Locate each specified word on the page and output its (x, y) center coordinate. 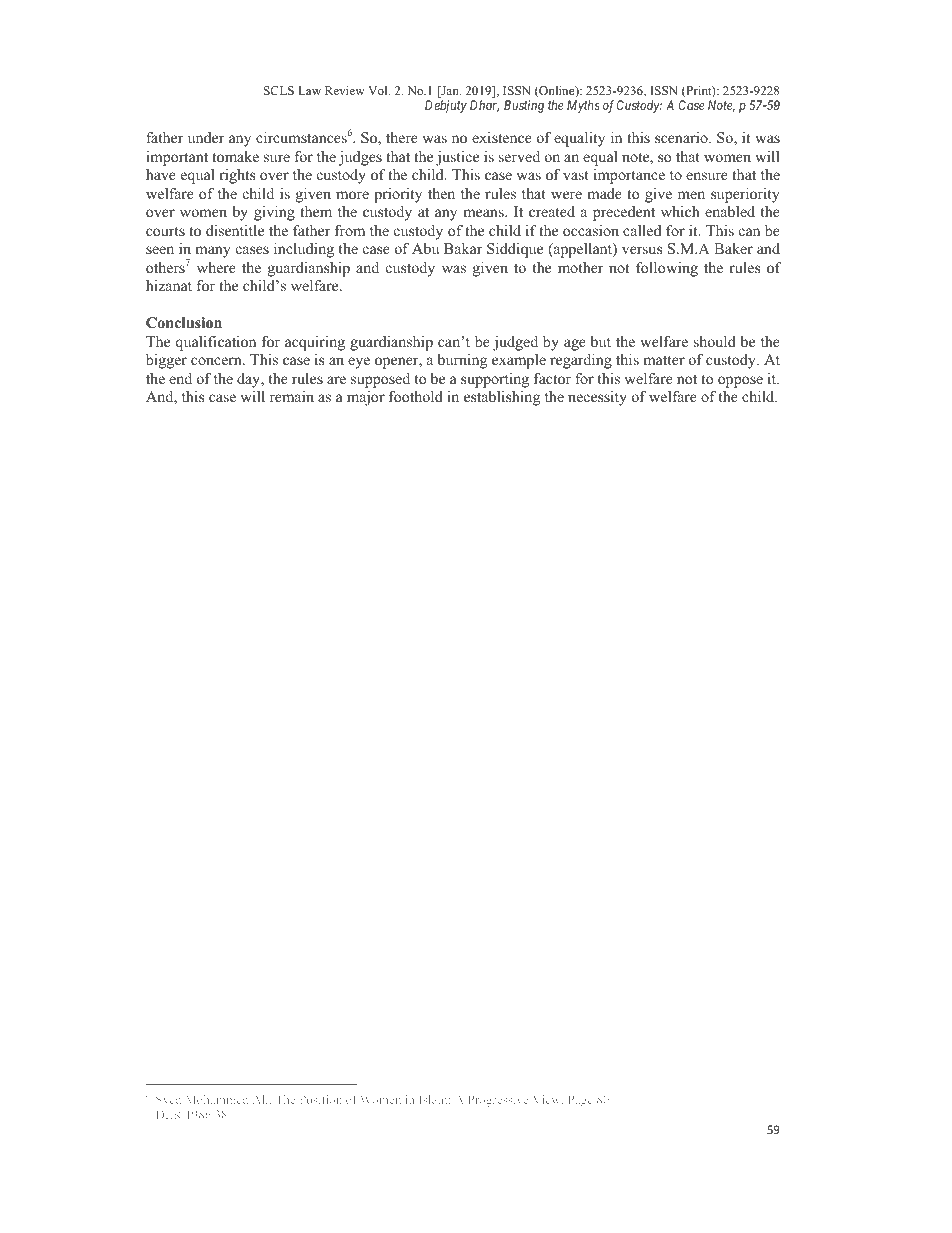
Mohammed (217, 1099)
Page (581, 1101)
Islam (434, 1099)
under (206, 137)
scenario (682, 137)
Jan (450, 92)
